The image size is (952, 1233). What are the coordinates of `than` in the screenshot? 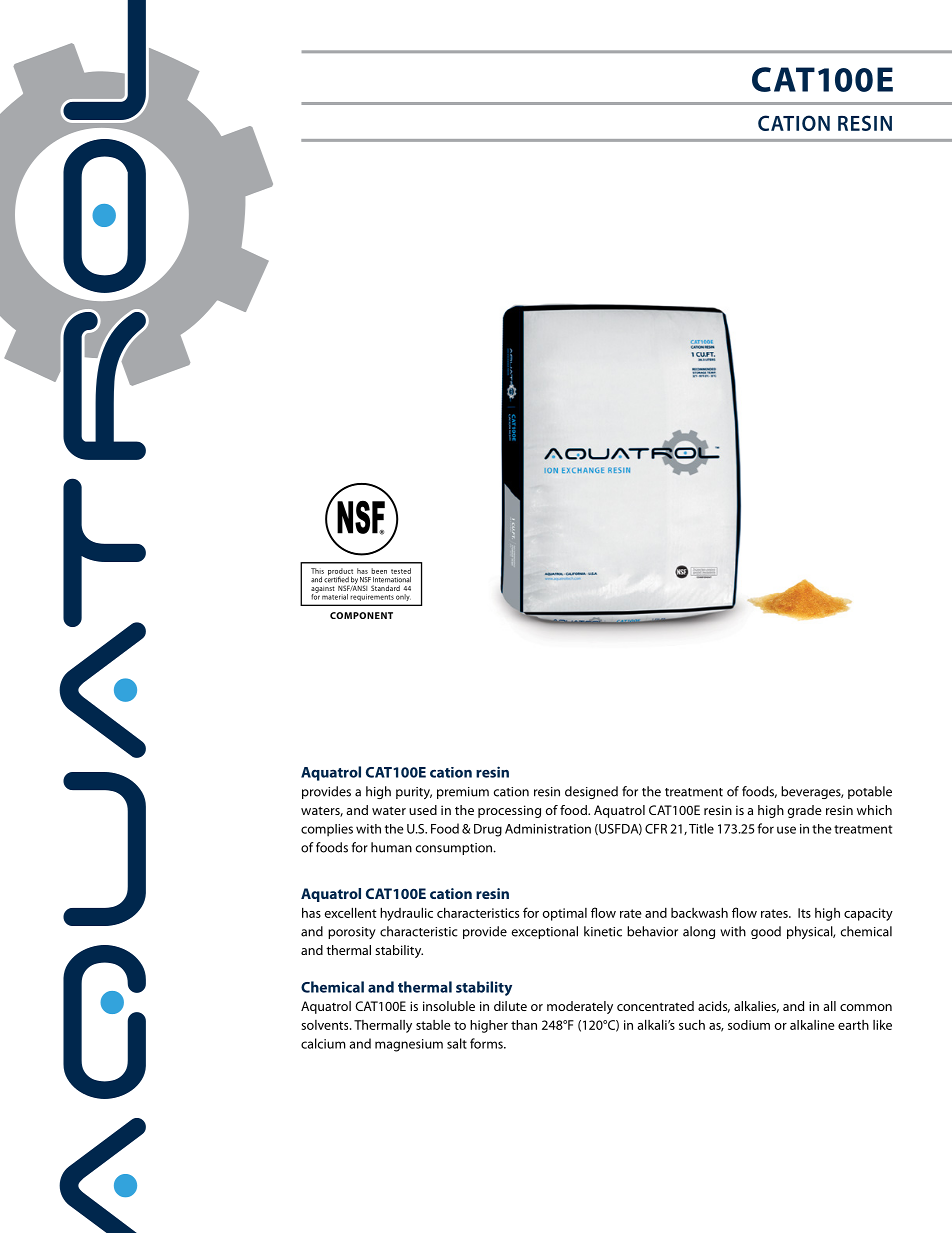 It's located at (524, 1025).
